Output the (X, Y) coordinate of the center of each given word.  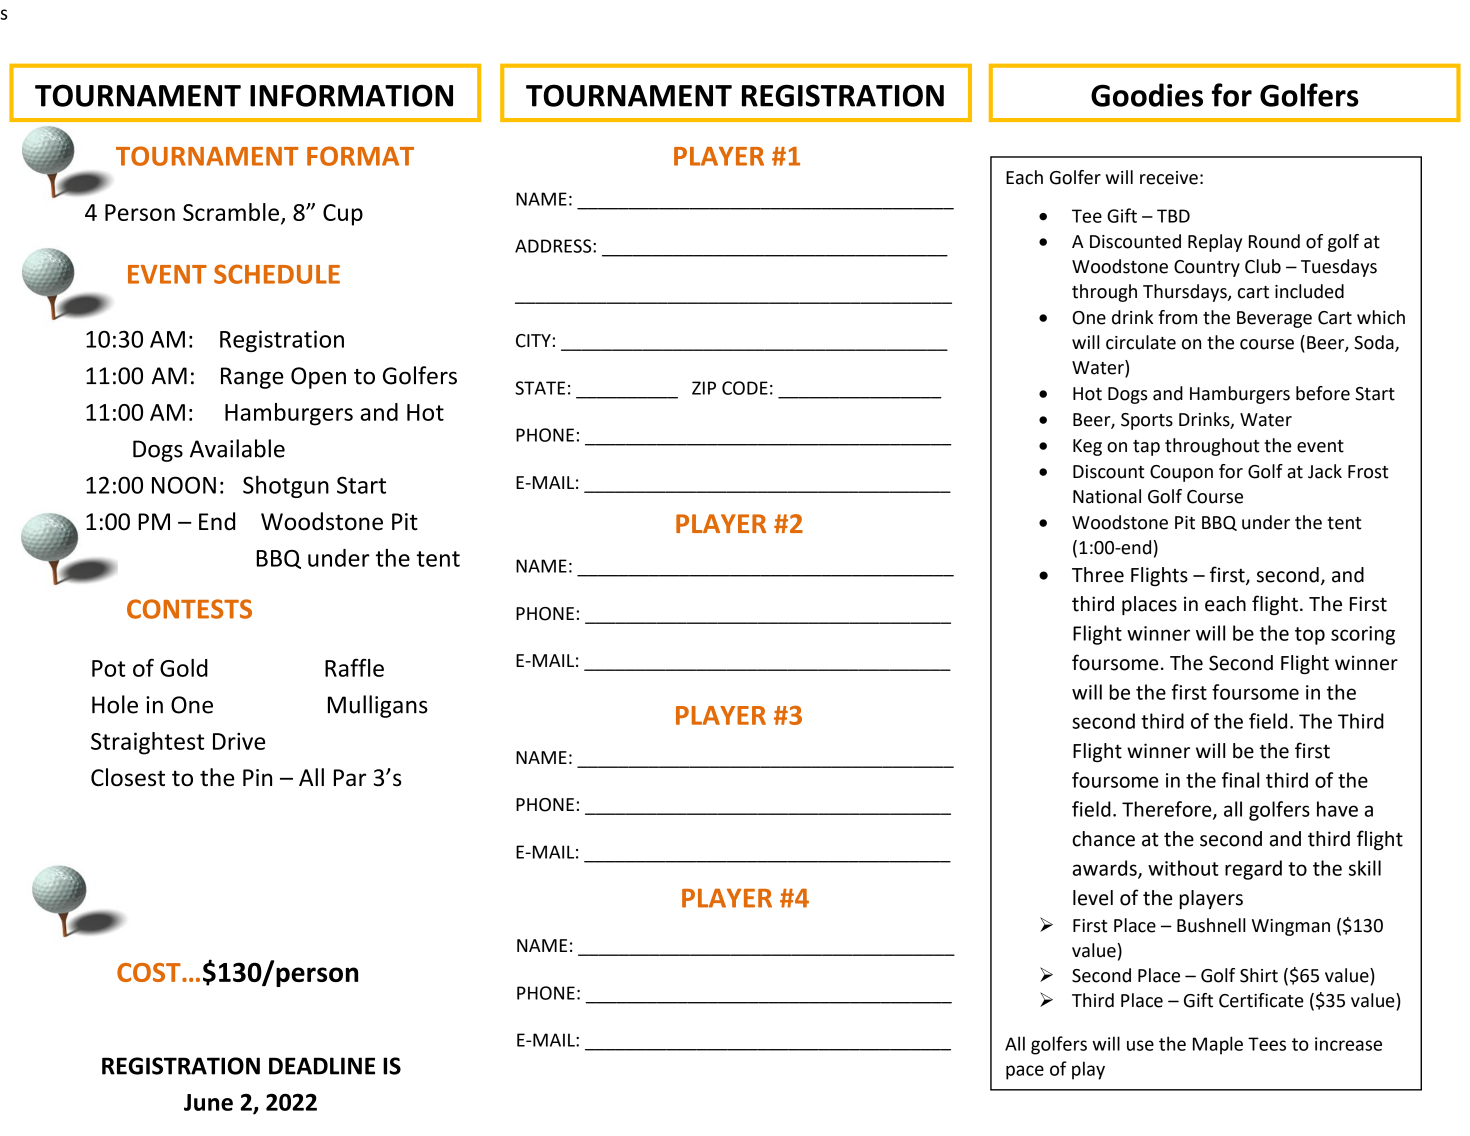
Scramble (231, 212)
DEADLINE (322, 1066)
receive (1169, 178)
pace (1025, 1072)
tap (1146, 448)
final (1240, 780)
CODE (745, 388)
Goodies (1147, 95)
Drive (239, 741)
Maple (1218, 1045)
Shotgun (286, 486)
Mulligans (378, 706)
